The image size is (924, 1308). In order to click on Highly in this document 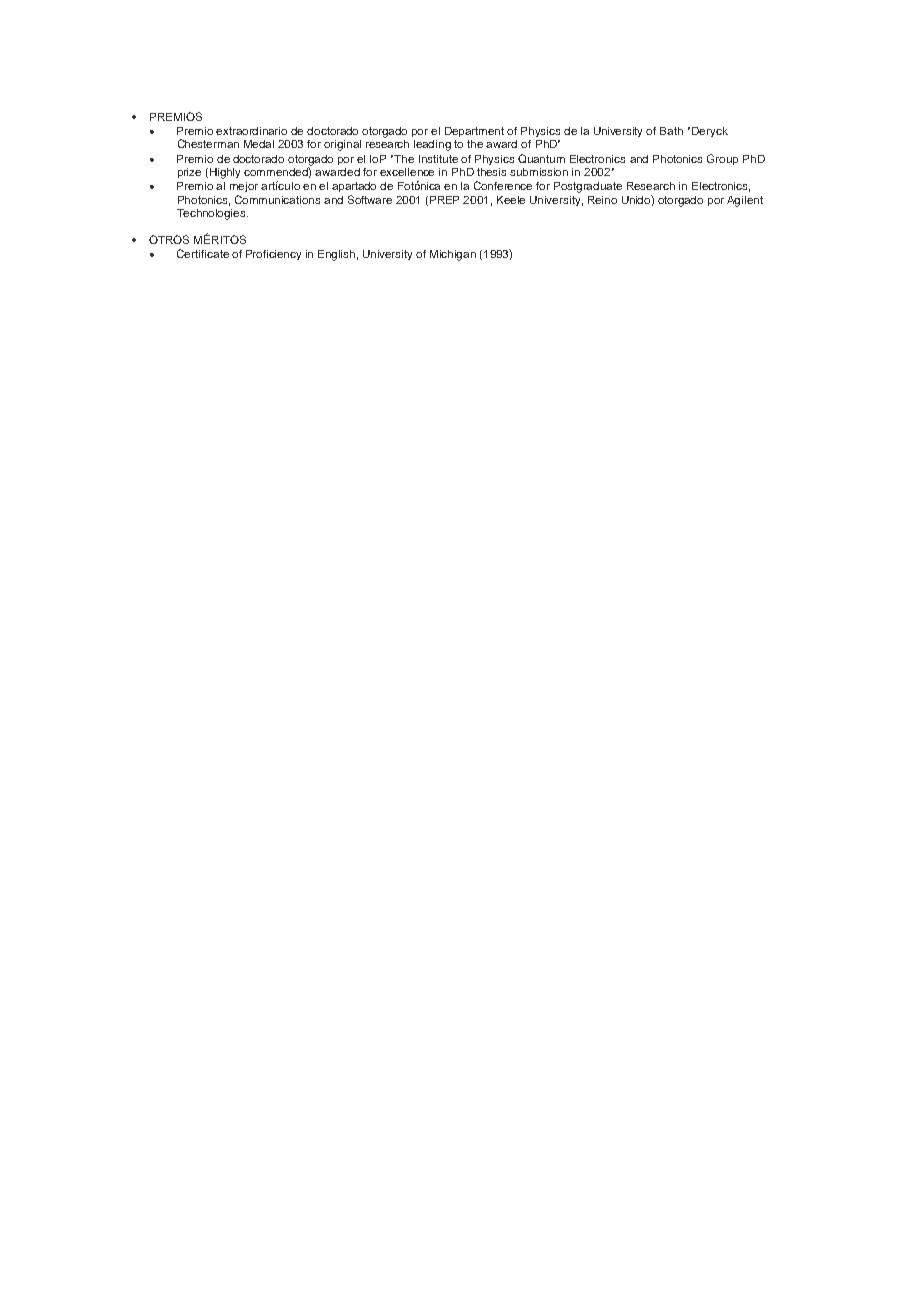, I will do `click(225, 173)`.
